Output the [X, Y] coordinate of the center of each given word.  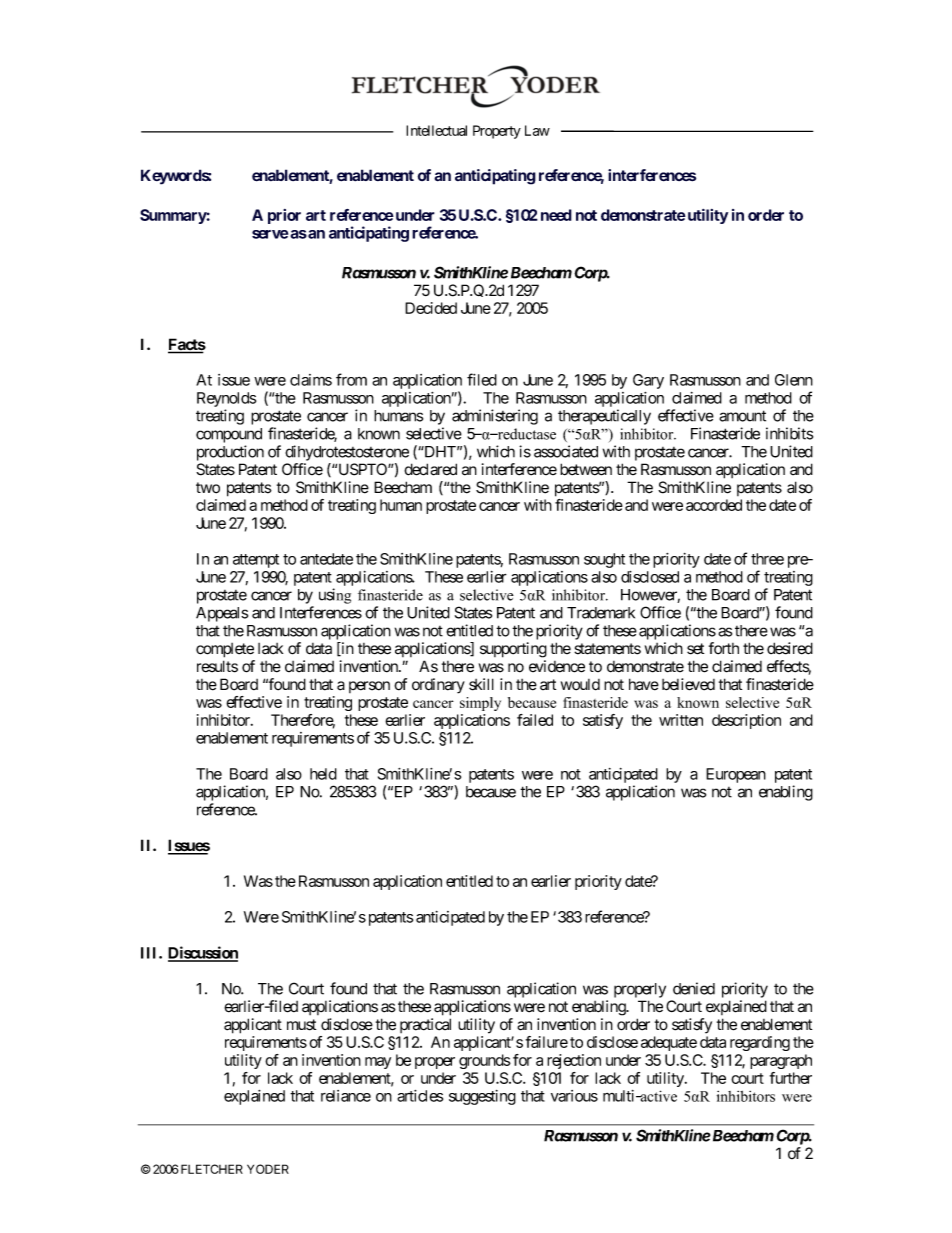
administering [495, 417]
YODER [268, 1169]
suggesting [482, 1097]
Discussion [203, 953]
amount [742, 416]
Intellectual [436, 130]
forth [724, 648]
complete [225, 650]
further [791, 1078]
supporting [513, 650]
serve [270, 234]
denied [694, 988]
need [556, 215]
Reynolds [226, 399]
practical [425, 1025]
